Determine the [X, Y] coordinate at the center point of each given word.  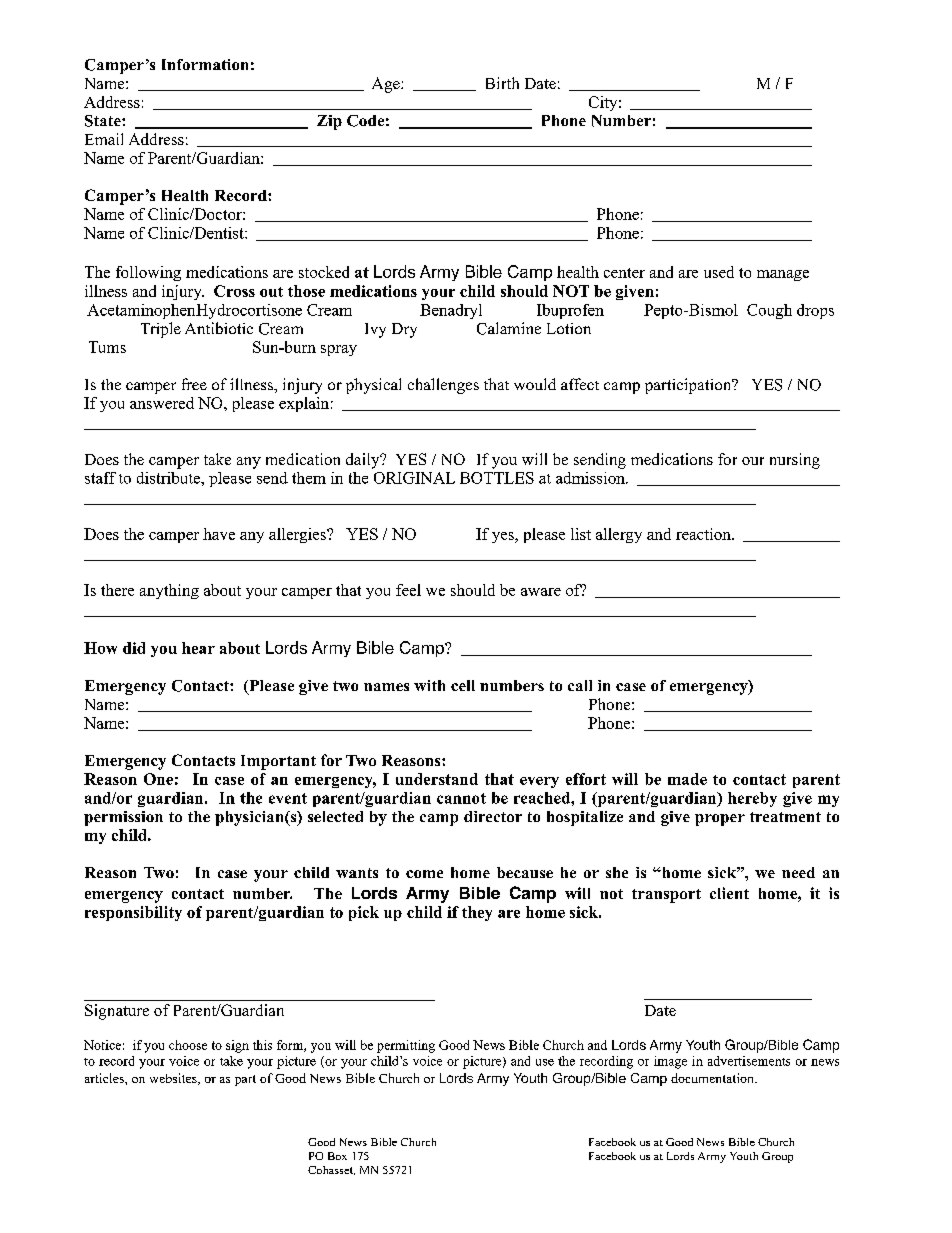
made [687, 779]
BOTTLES [497, 478]
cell [463, 685]
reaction [704, 534]
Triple [161, 330]
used [719, 272]
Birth [502, 83]
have [219, 534]
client [729, 893]
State [104, 121]
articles [105, 1078]
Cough [769, 311]
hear [198, 648]
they [477, 913]
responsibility [133, 913]
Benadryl [451, 311]
